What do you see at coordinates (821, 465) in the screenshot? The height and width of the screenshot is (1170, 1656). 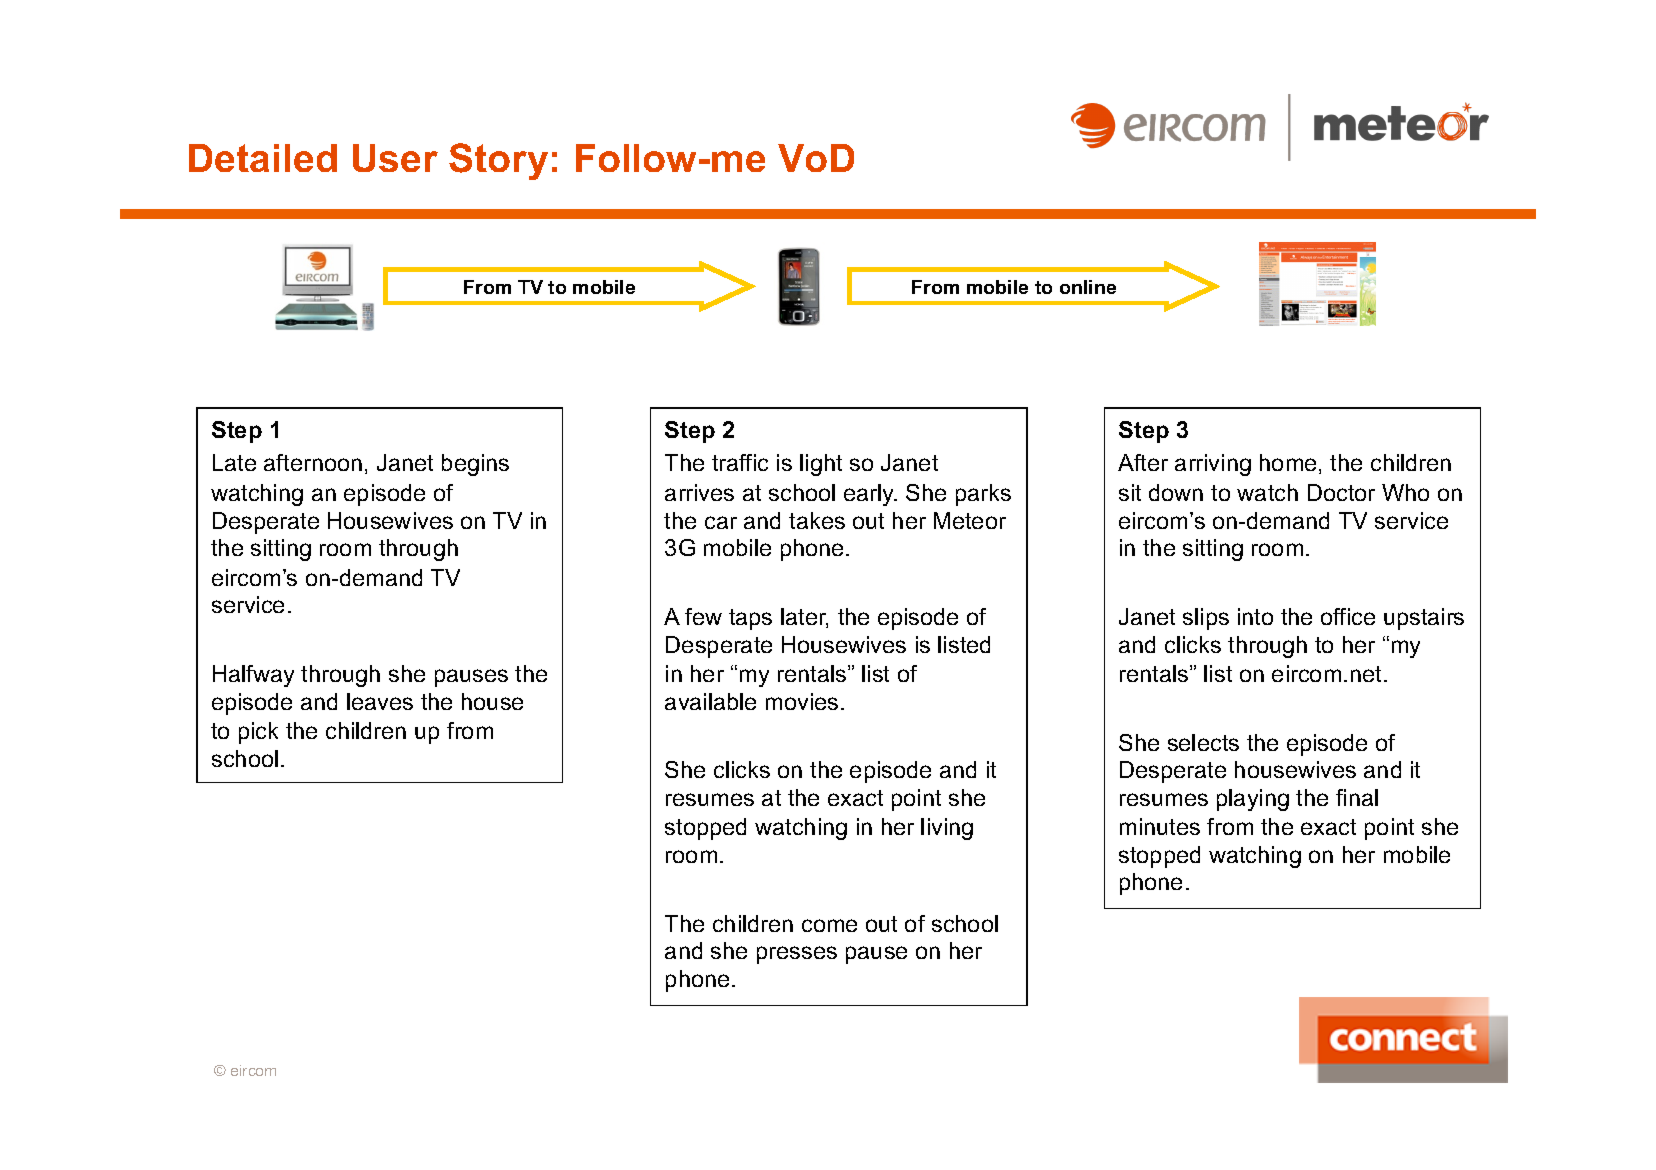 I see `light` at bounding box center [821, 465].
